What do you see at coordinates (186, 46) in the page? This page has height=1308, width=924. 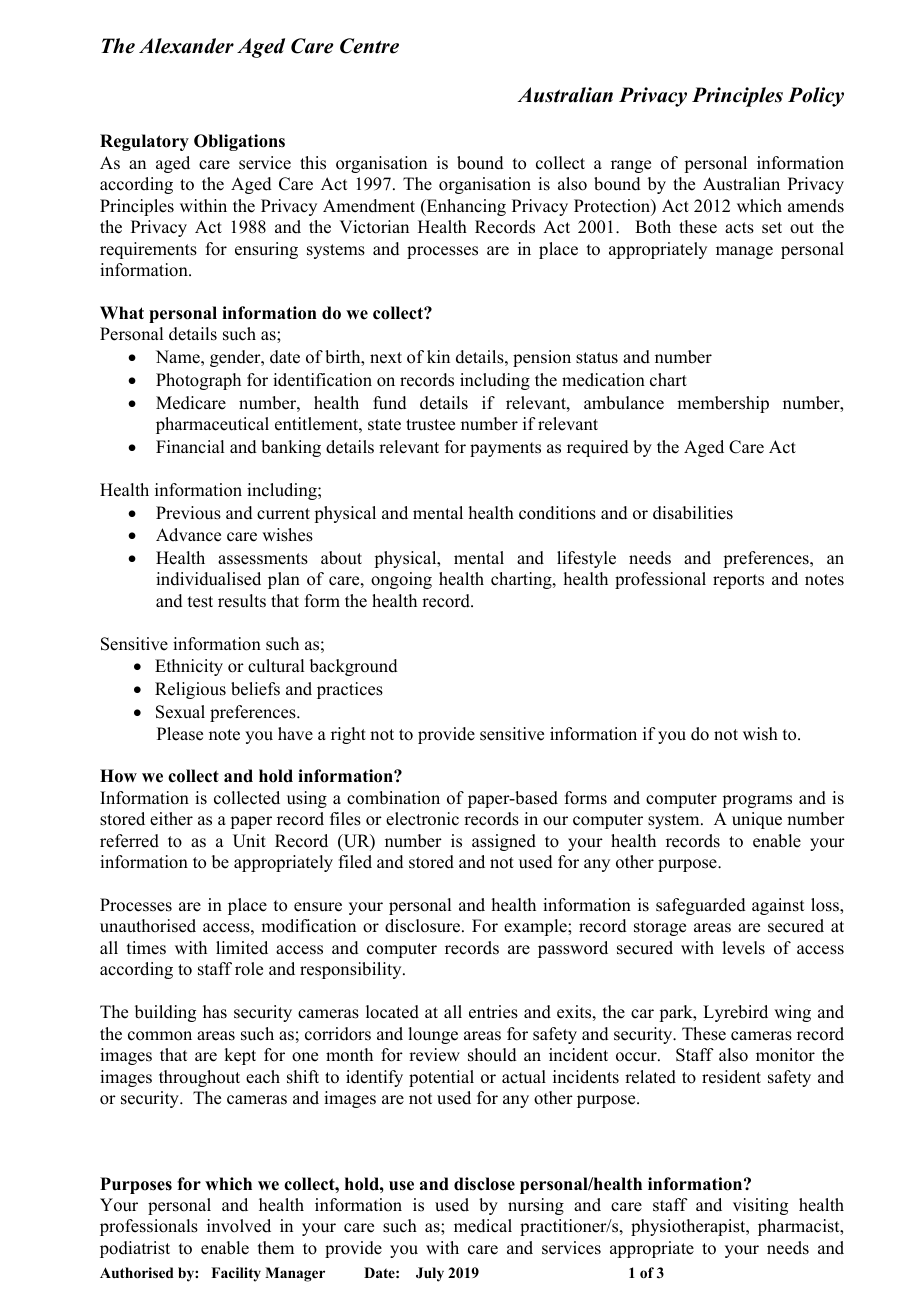 I see `Alexander` at bounding box center [186, 46].
